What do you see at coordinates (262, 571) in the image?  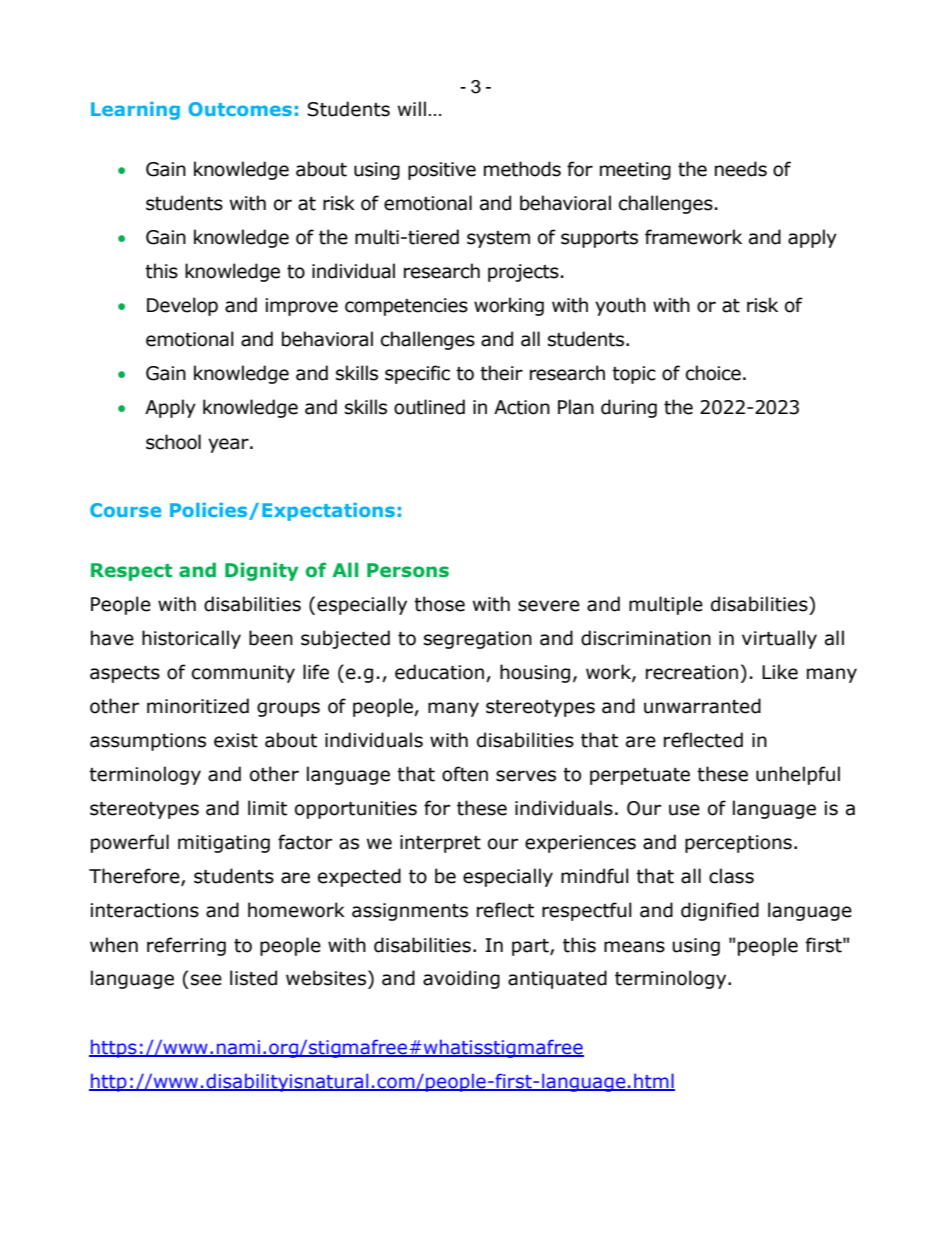 I see `Dignity` at bounding box center [262, 571].
